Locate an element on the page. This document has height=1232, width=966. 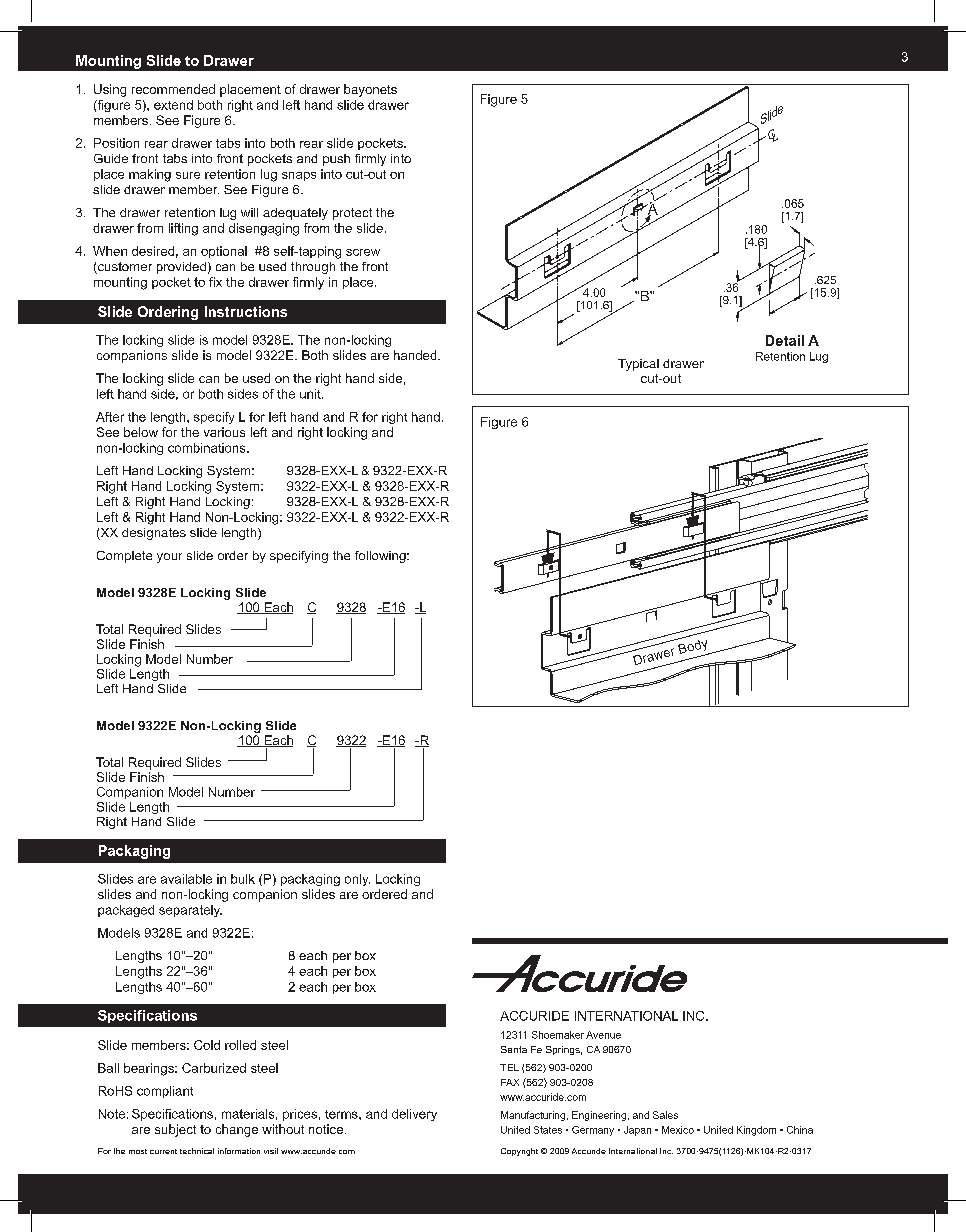
designates is located at coordinates (154, 534).
